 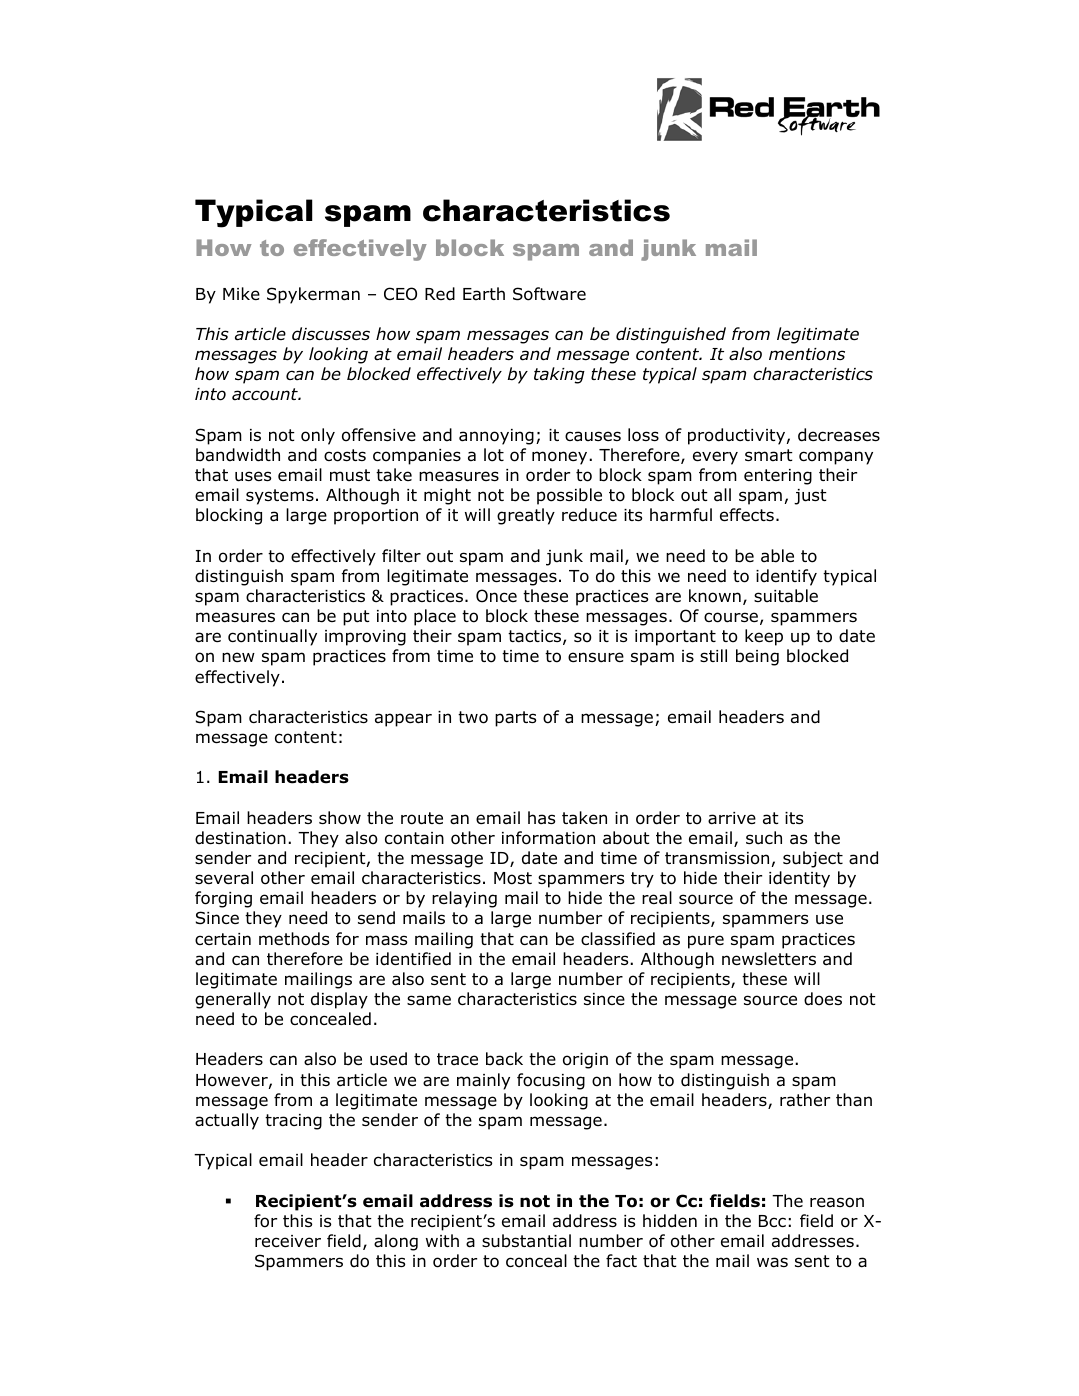 What do you see at coordinates (526, 1241) in the page?
I see `substantial` at bounding box center [526, 1241].
